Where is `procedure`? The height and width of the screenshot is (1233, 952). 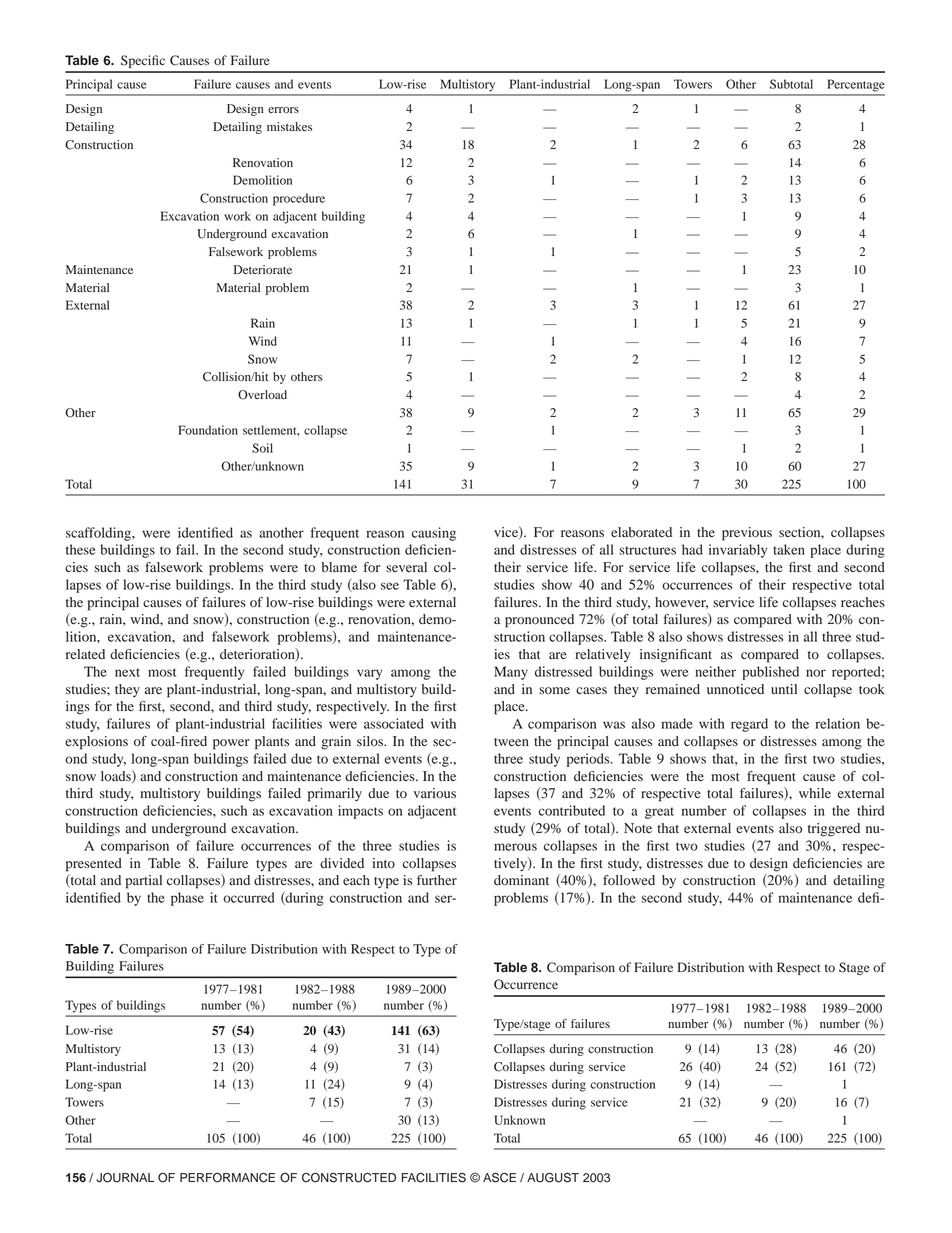
procedure is located at coordinates (299, 199).
